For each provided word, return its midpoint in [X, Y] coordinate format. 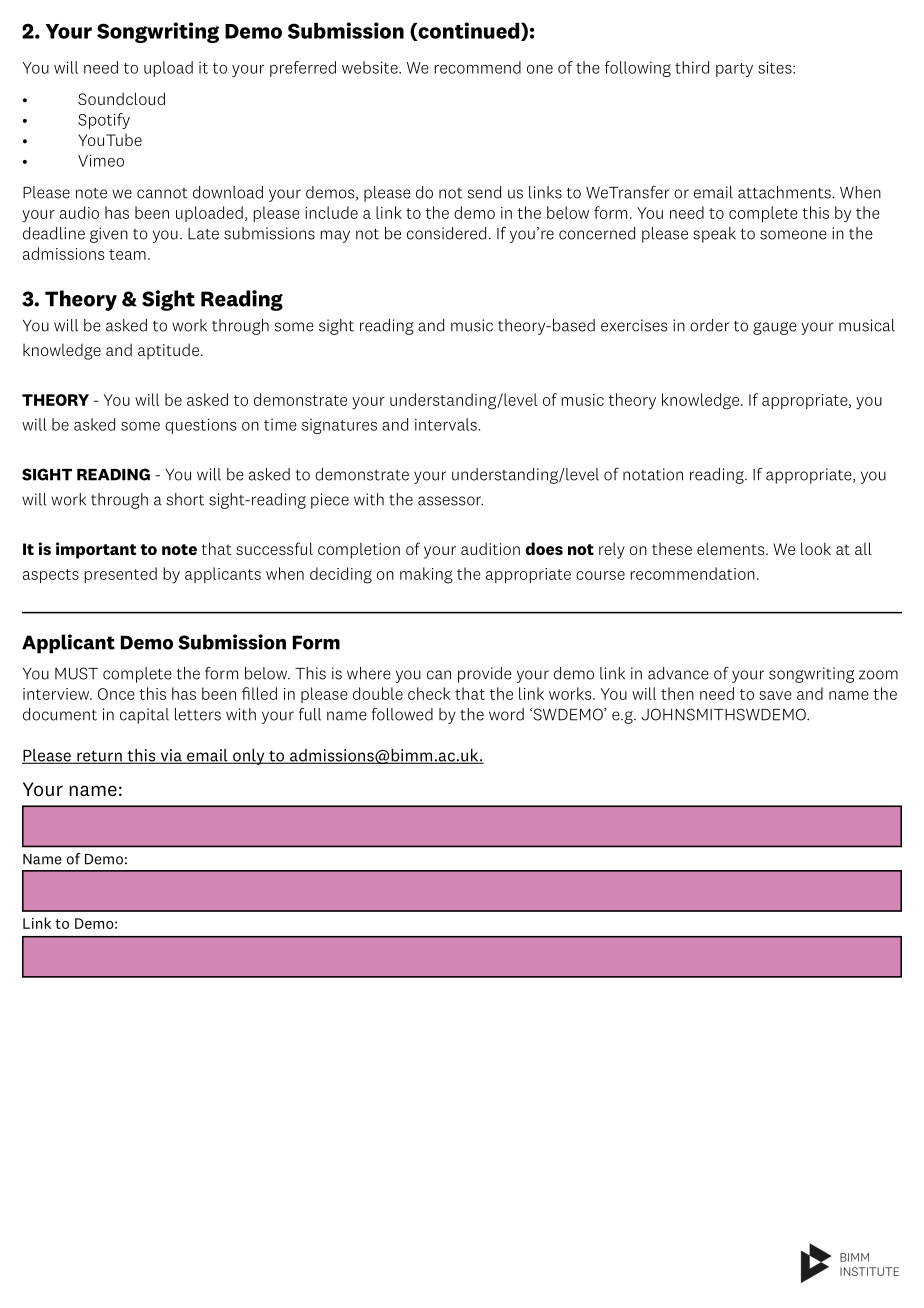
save [775, 695]
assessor [450, 501]
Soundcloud [121, 98]
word [506, 714]
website [371, 67]
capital [144, 716]
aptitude [168, 351]
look [816, 548]
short [185, 499]
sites [776, 67]
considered [446, 233]
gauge [775, 328]
